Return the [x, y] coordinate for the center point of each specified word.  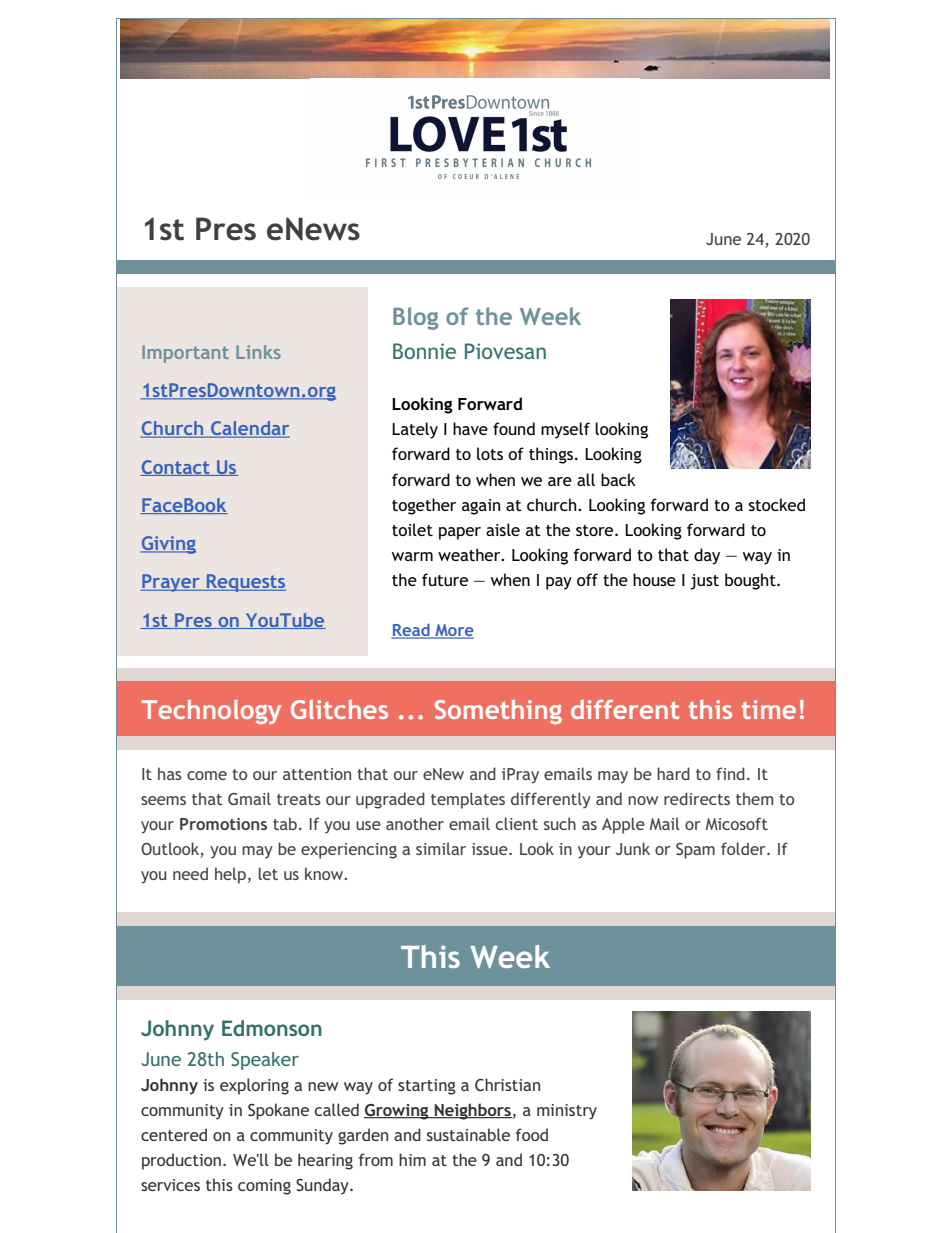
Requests [245, 583]
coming [264, 1187]
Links [258, 352]
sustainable [468, 1134]
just [704, 582]
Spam [695, 851]
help [230, 875]
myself [565, 430]
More [453, 631]
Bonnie [424, 351]
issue [491, 849]
